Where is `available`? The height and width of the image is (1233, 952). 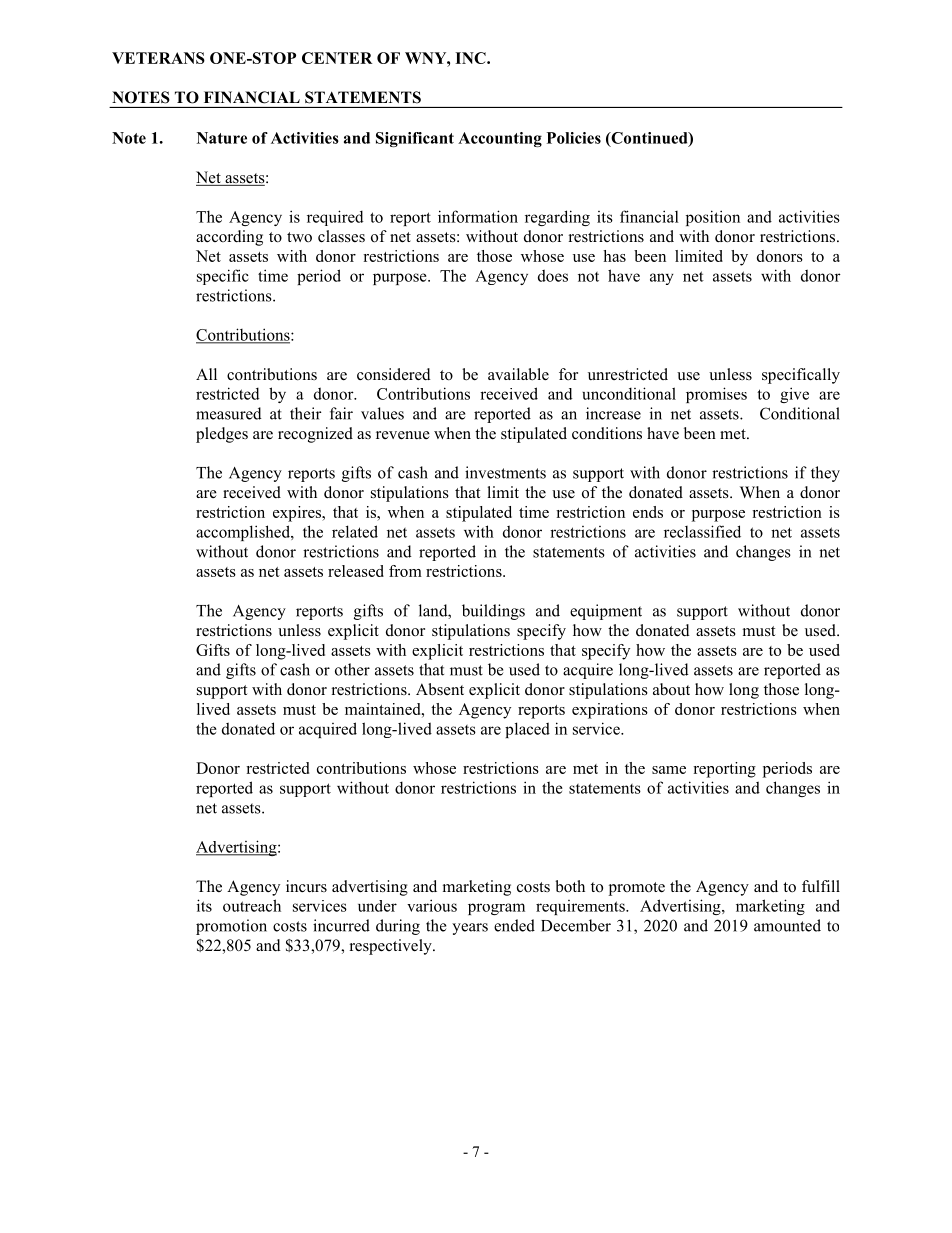 available is located at coordinates (518, 374).
